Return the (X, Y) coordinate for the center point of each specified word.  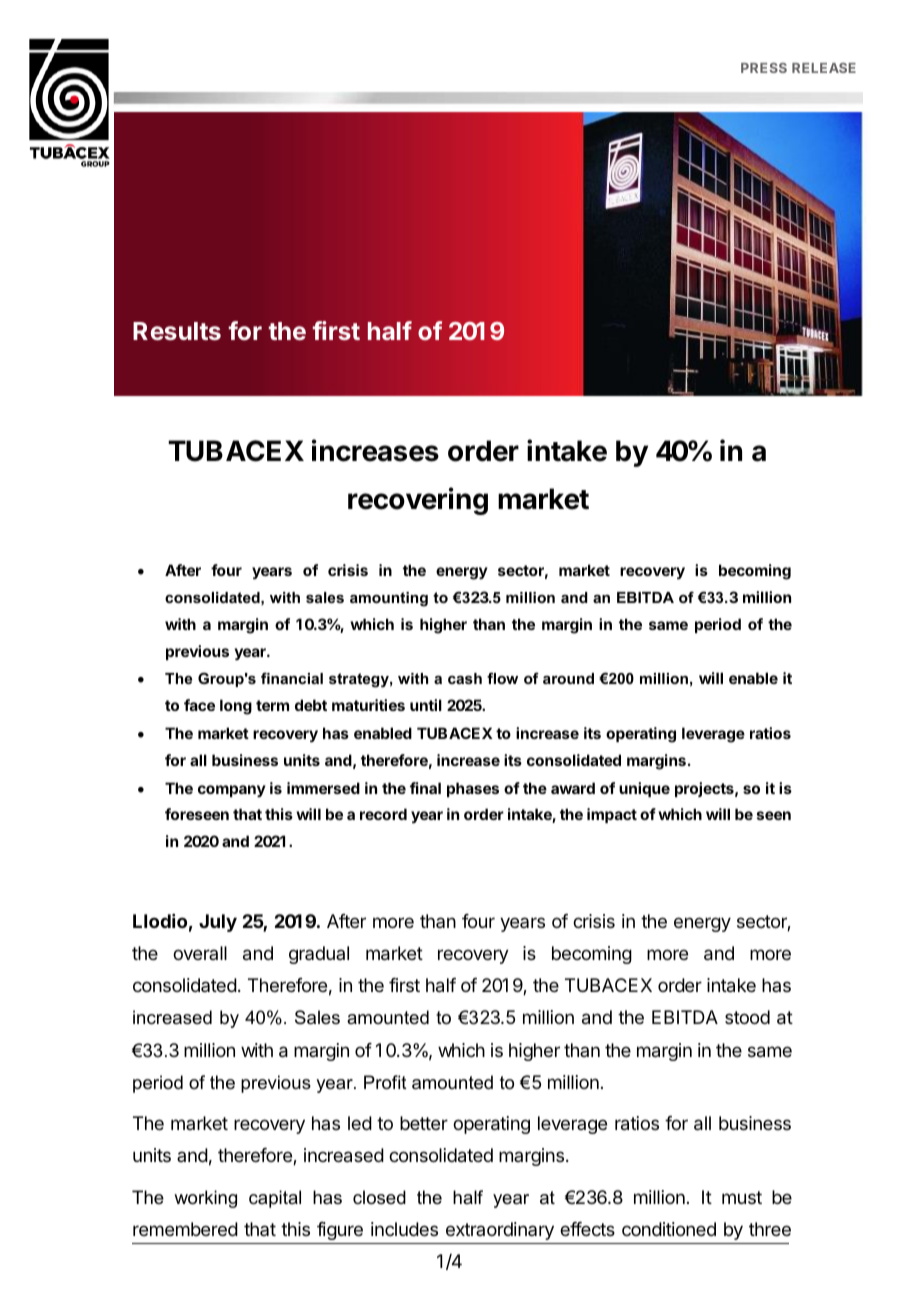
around (568, 678)
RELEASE (824, 68)
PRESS (764, 68)
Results (177, 331)
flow (502, 678)
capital (275, 1199)
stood (747, 1017)
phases (473, 789)
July (218, 923)
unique (644, 789)
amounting (389, 599)
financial (292, 678)
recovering (418, 501)
